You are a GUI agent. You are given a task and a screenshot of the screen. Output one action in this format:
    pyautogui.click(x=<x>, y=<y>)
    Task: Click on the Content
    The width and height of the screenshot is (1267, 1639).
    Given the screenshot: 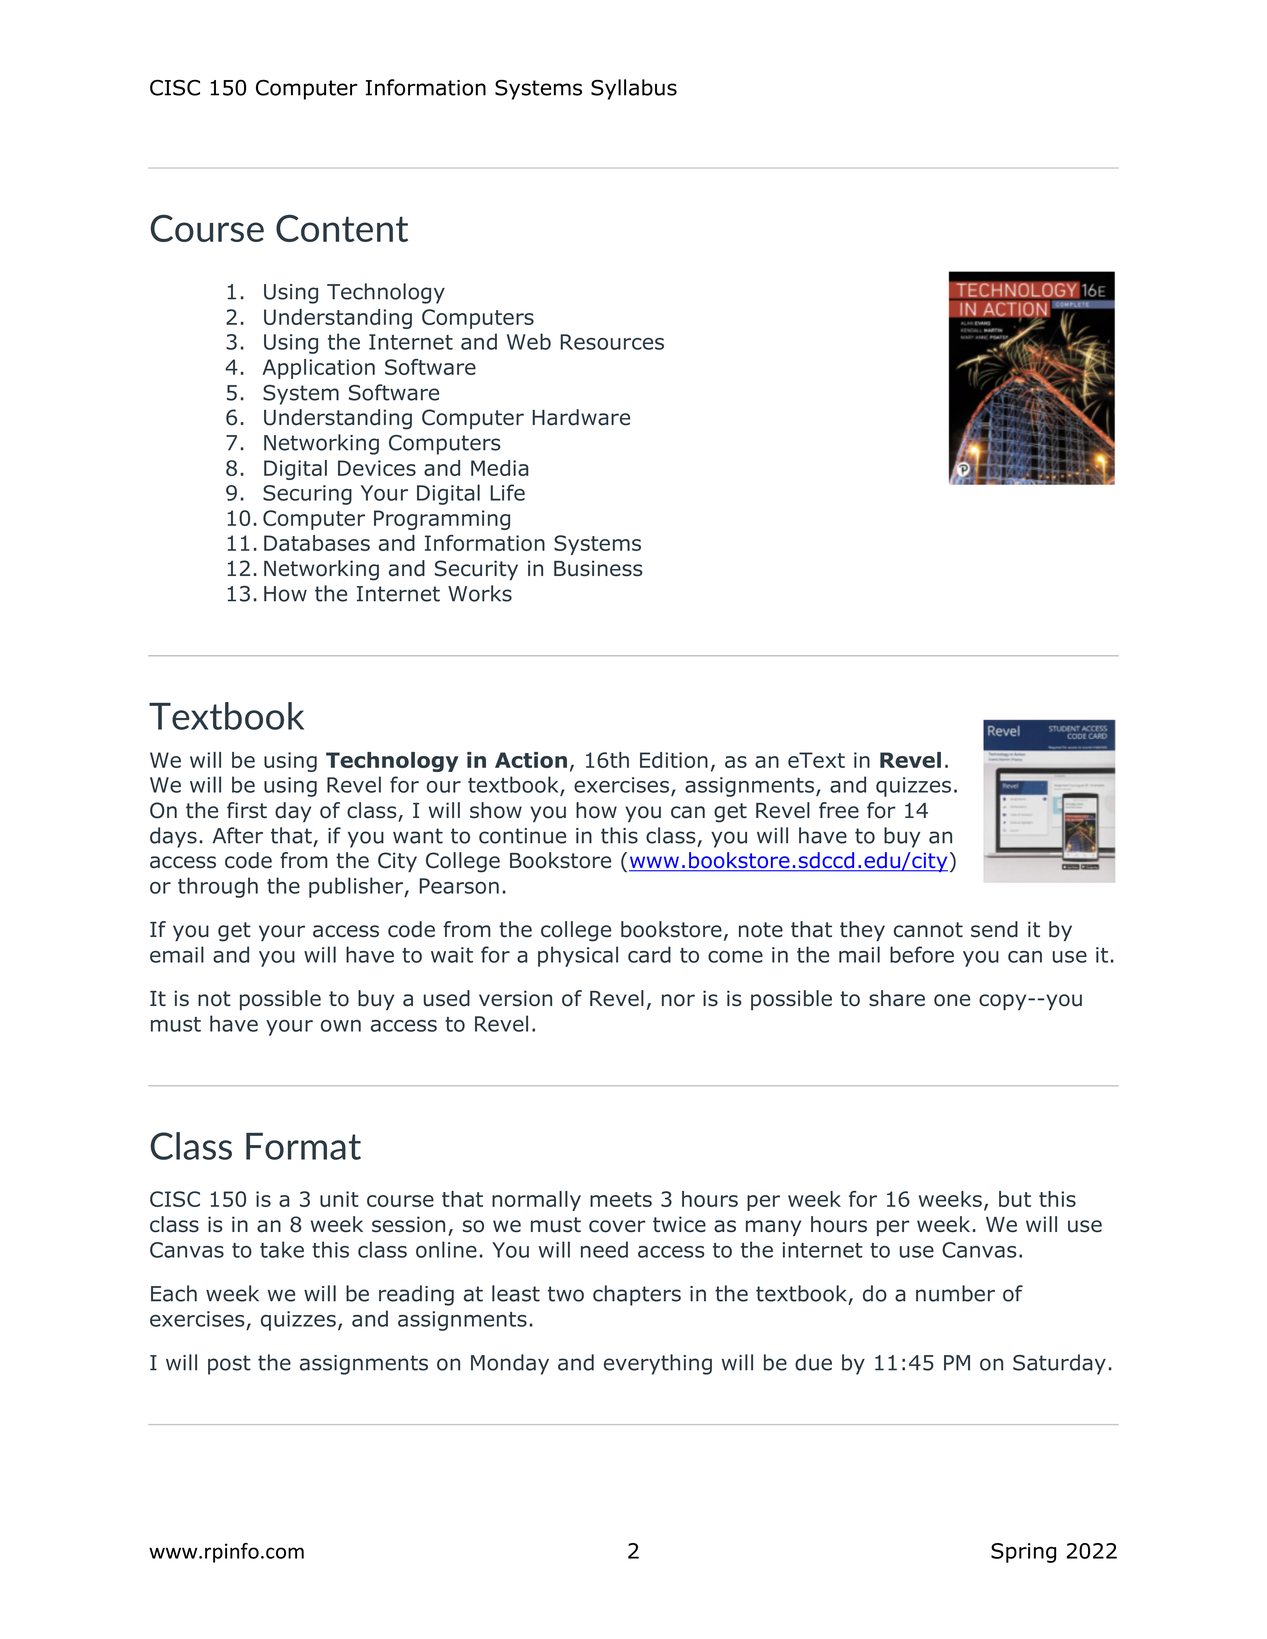 What is the action you would take?
    pyautogui.click(x=342, y=228)
